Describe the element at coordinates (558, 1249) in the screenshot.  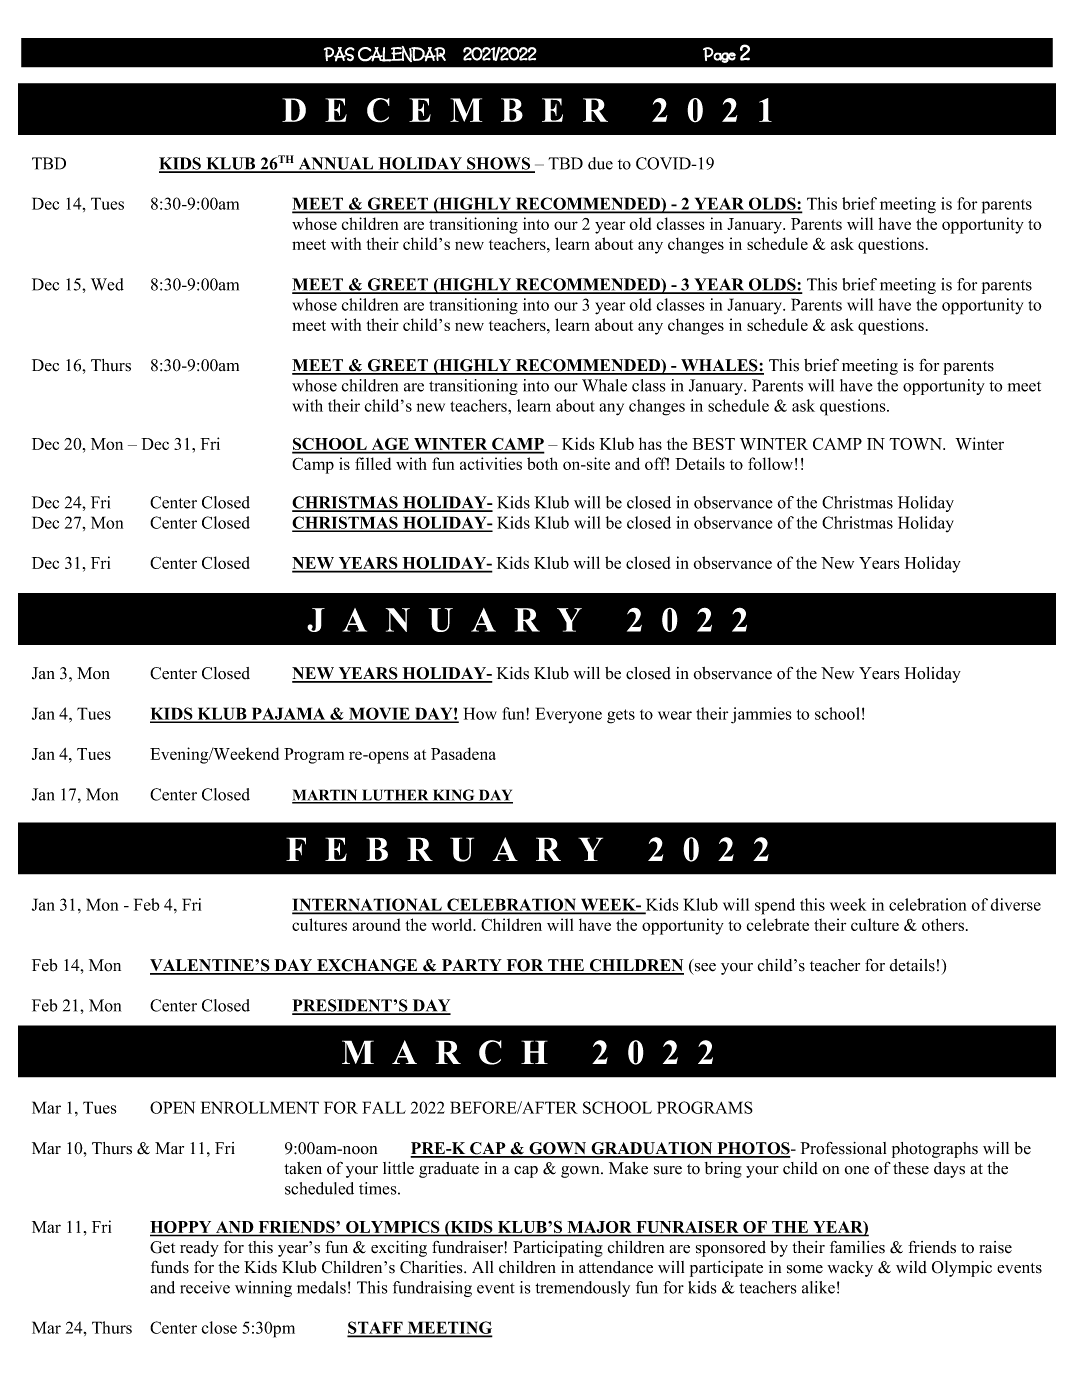
I see `Participating` at that location.
